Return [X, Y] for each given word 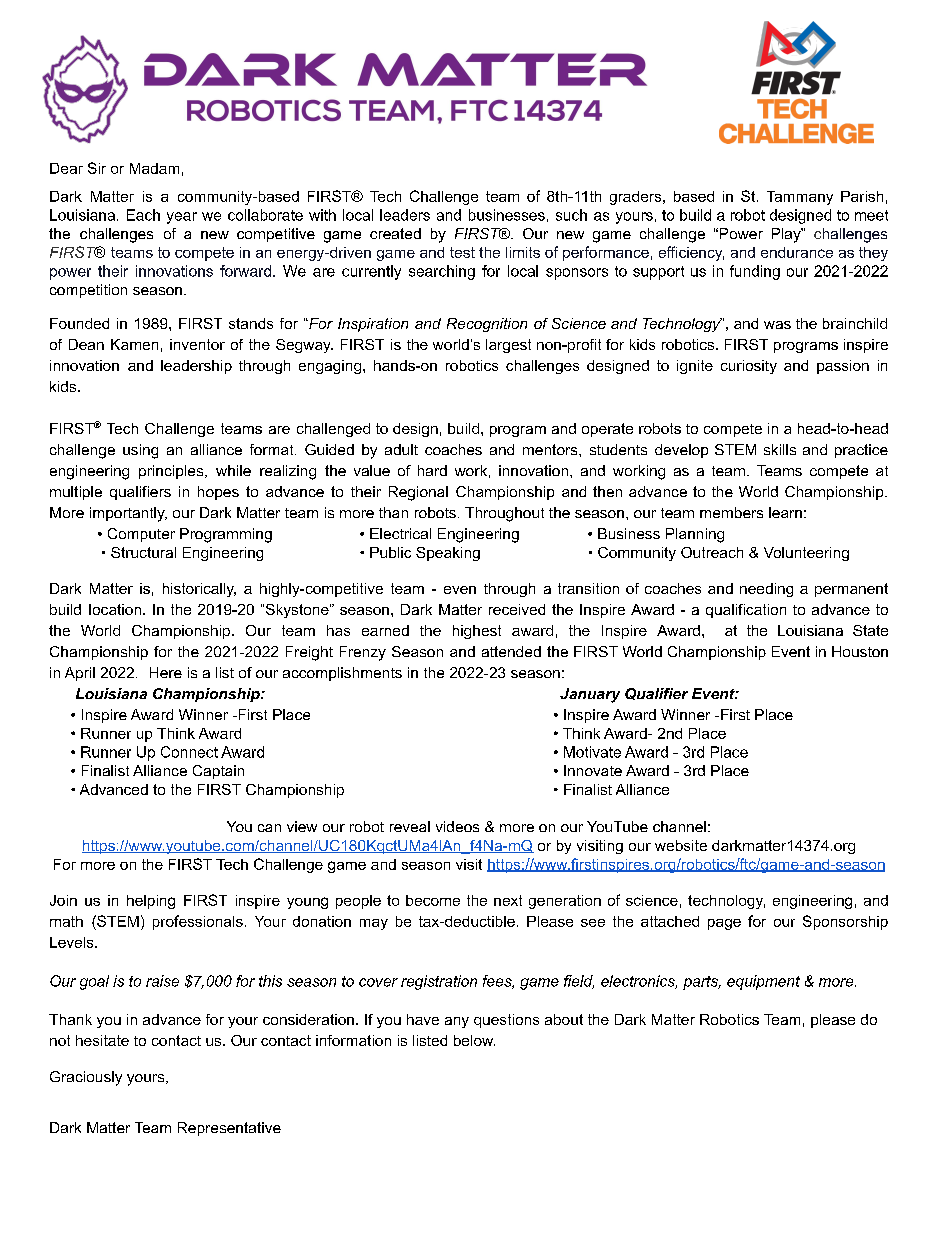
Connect [189, 752]
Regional [418, 493]
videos [457, 826]
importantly [128, 514]
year [182, 218]
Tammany [800, 198]
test [462, 252]
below [474, 1040]
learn [785, 512]
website [681, 845]
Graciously [86, 1078]
